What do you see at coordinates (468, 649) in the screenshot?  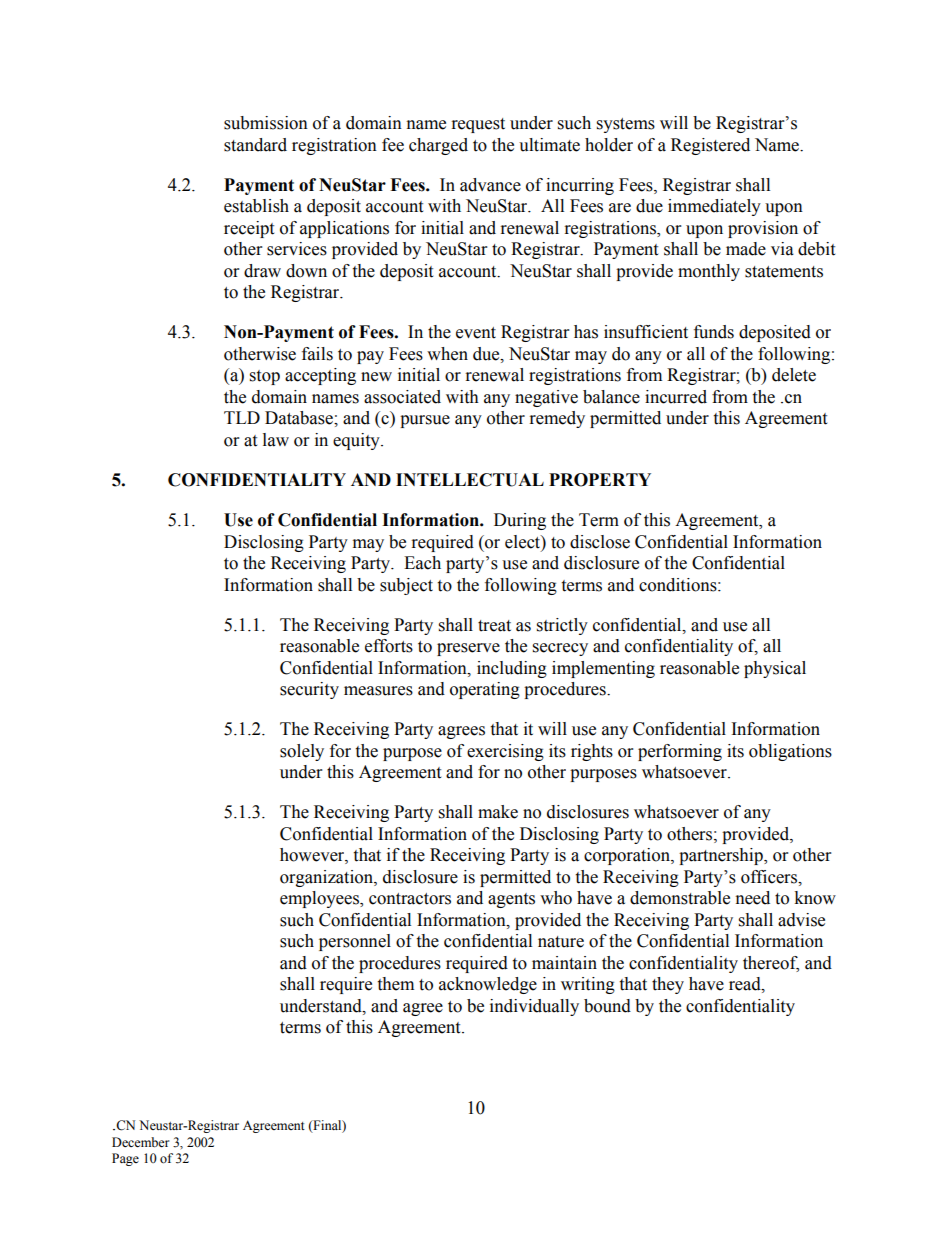 I see `preserve` at bounding box center [468, 649].
